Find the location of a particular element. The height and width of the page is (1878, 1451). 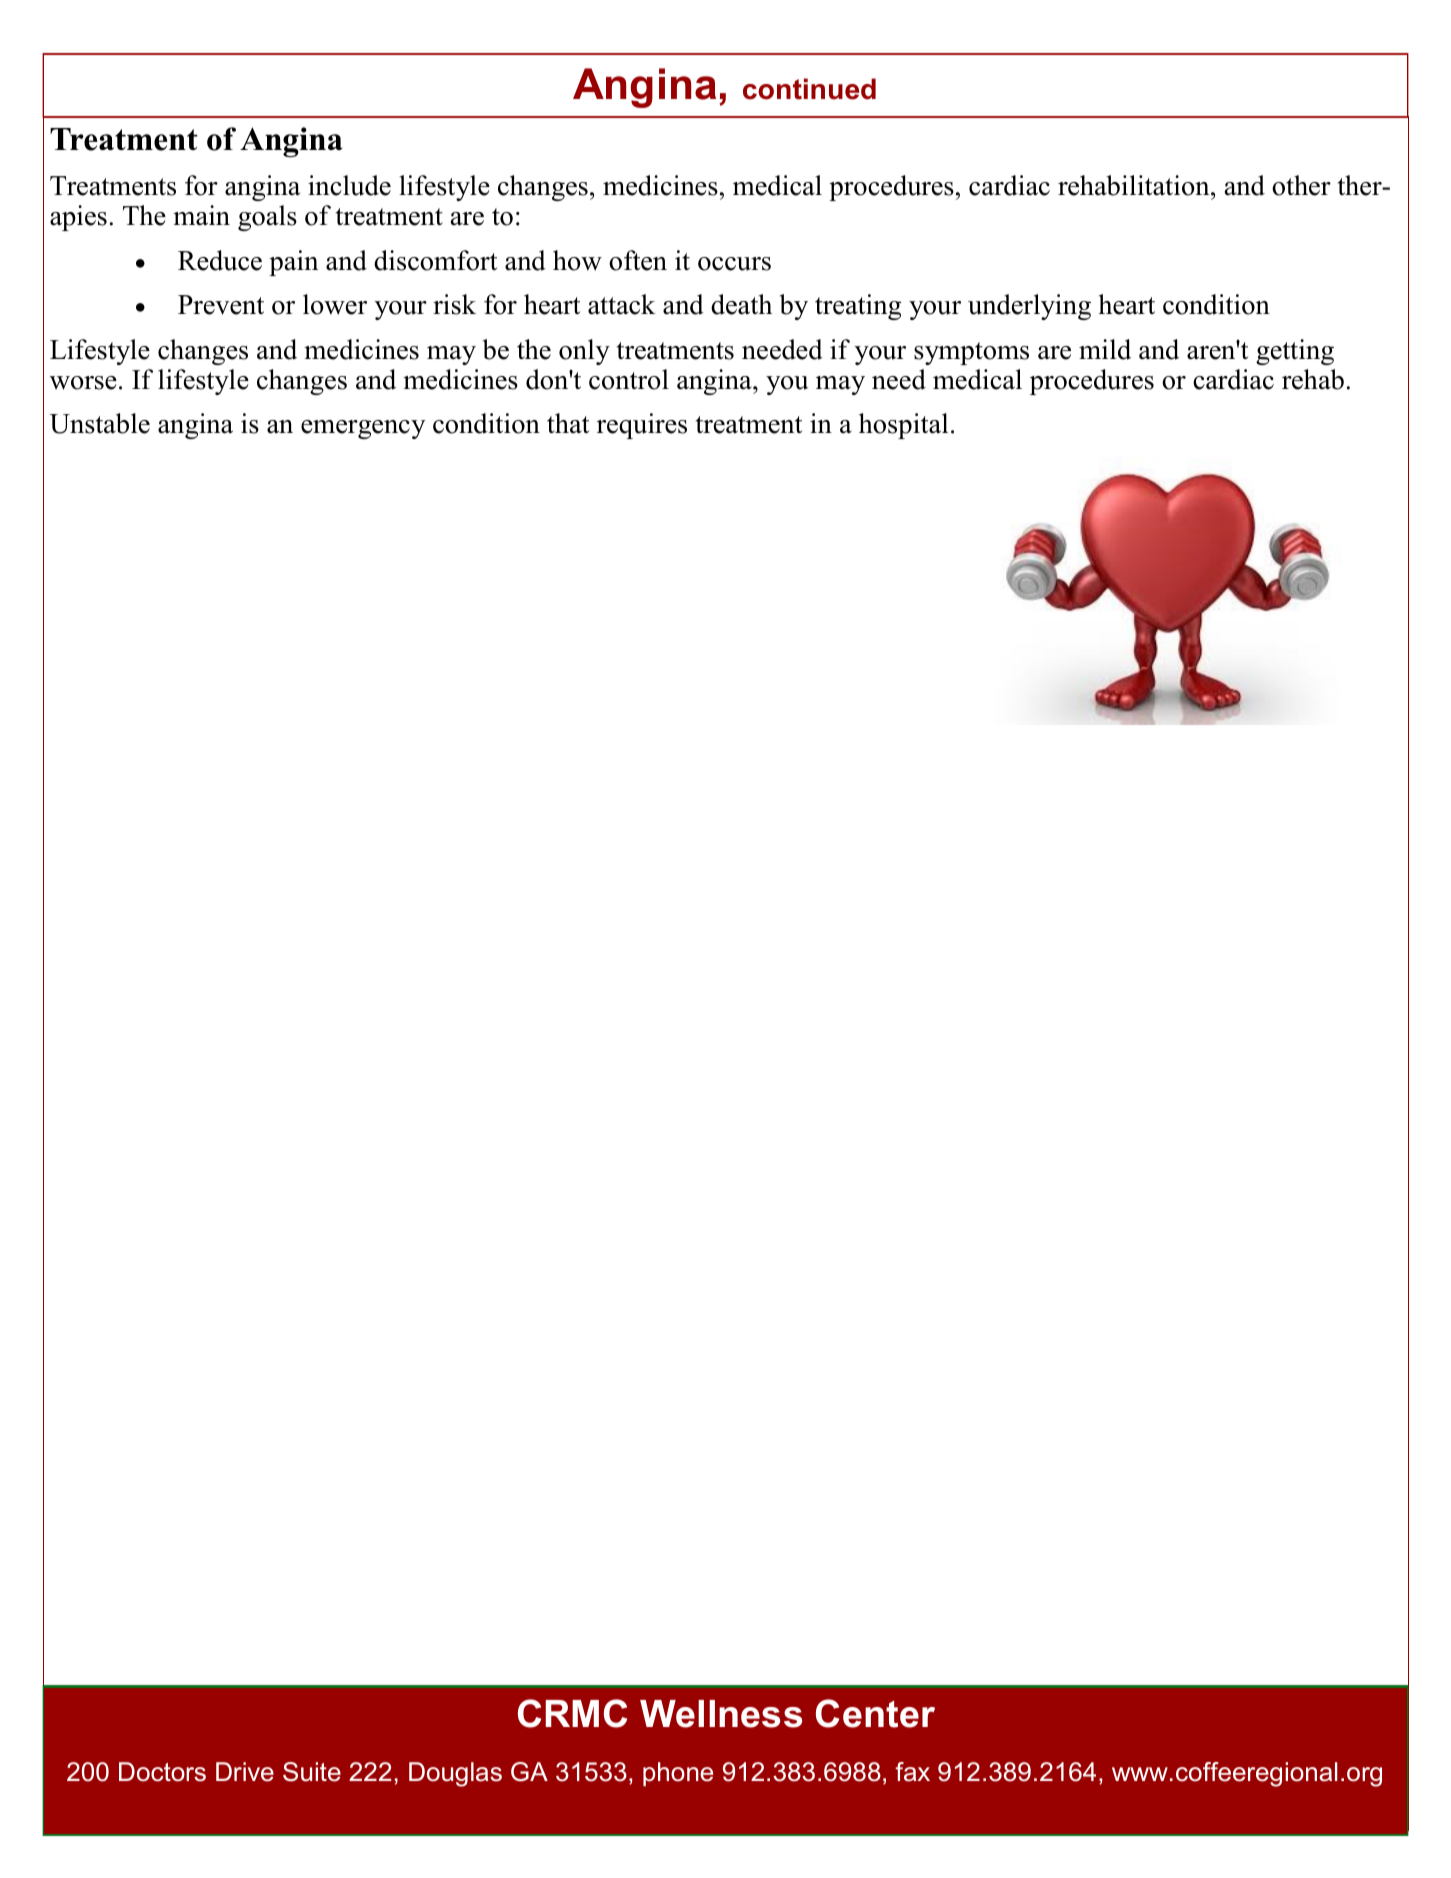

continued is located at coordinates (809, 89).
